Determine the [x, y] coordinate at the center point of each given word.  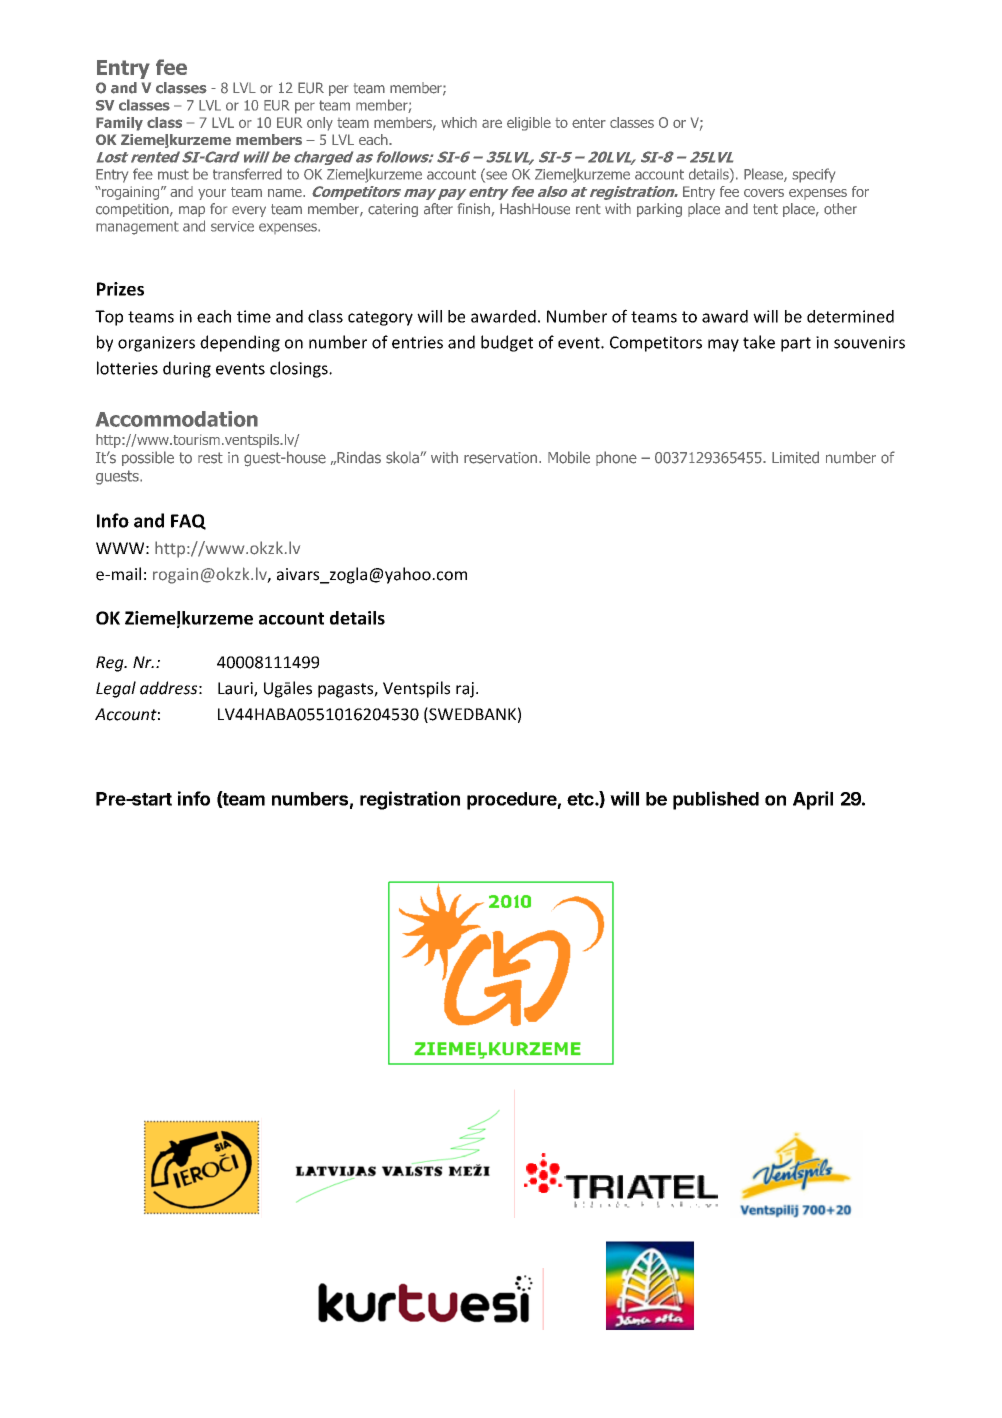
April [813, 800]
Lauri [236, 689]
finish [474, 209]
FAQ [188, 522]
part [796, 344]
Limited [795, 457]
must [173, 174]
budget [507, 343]
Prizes [120, 289]
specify [813, 175]
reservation [500, 458]
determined [850, 316]
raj [465, 690]
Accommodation [177, 419]
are [492, 123]
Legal [116, 689]
